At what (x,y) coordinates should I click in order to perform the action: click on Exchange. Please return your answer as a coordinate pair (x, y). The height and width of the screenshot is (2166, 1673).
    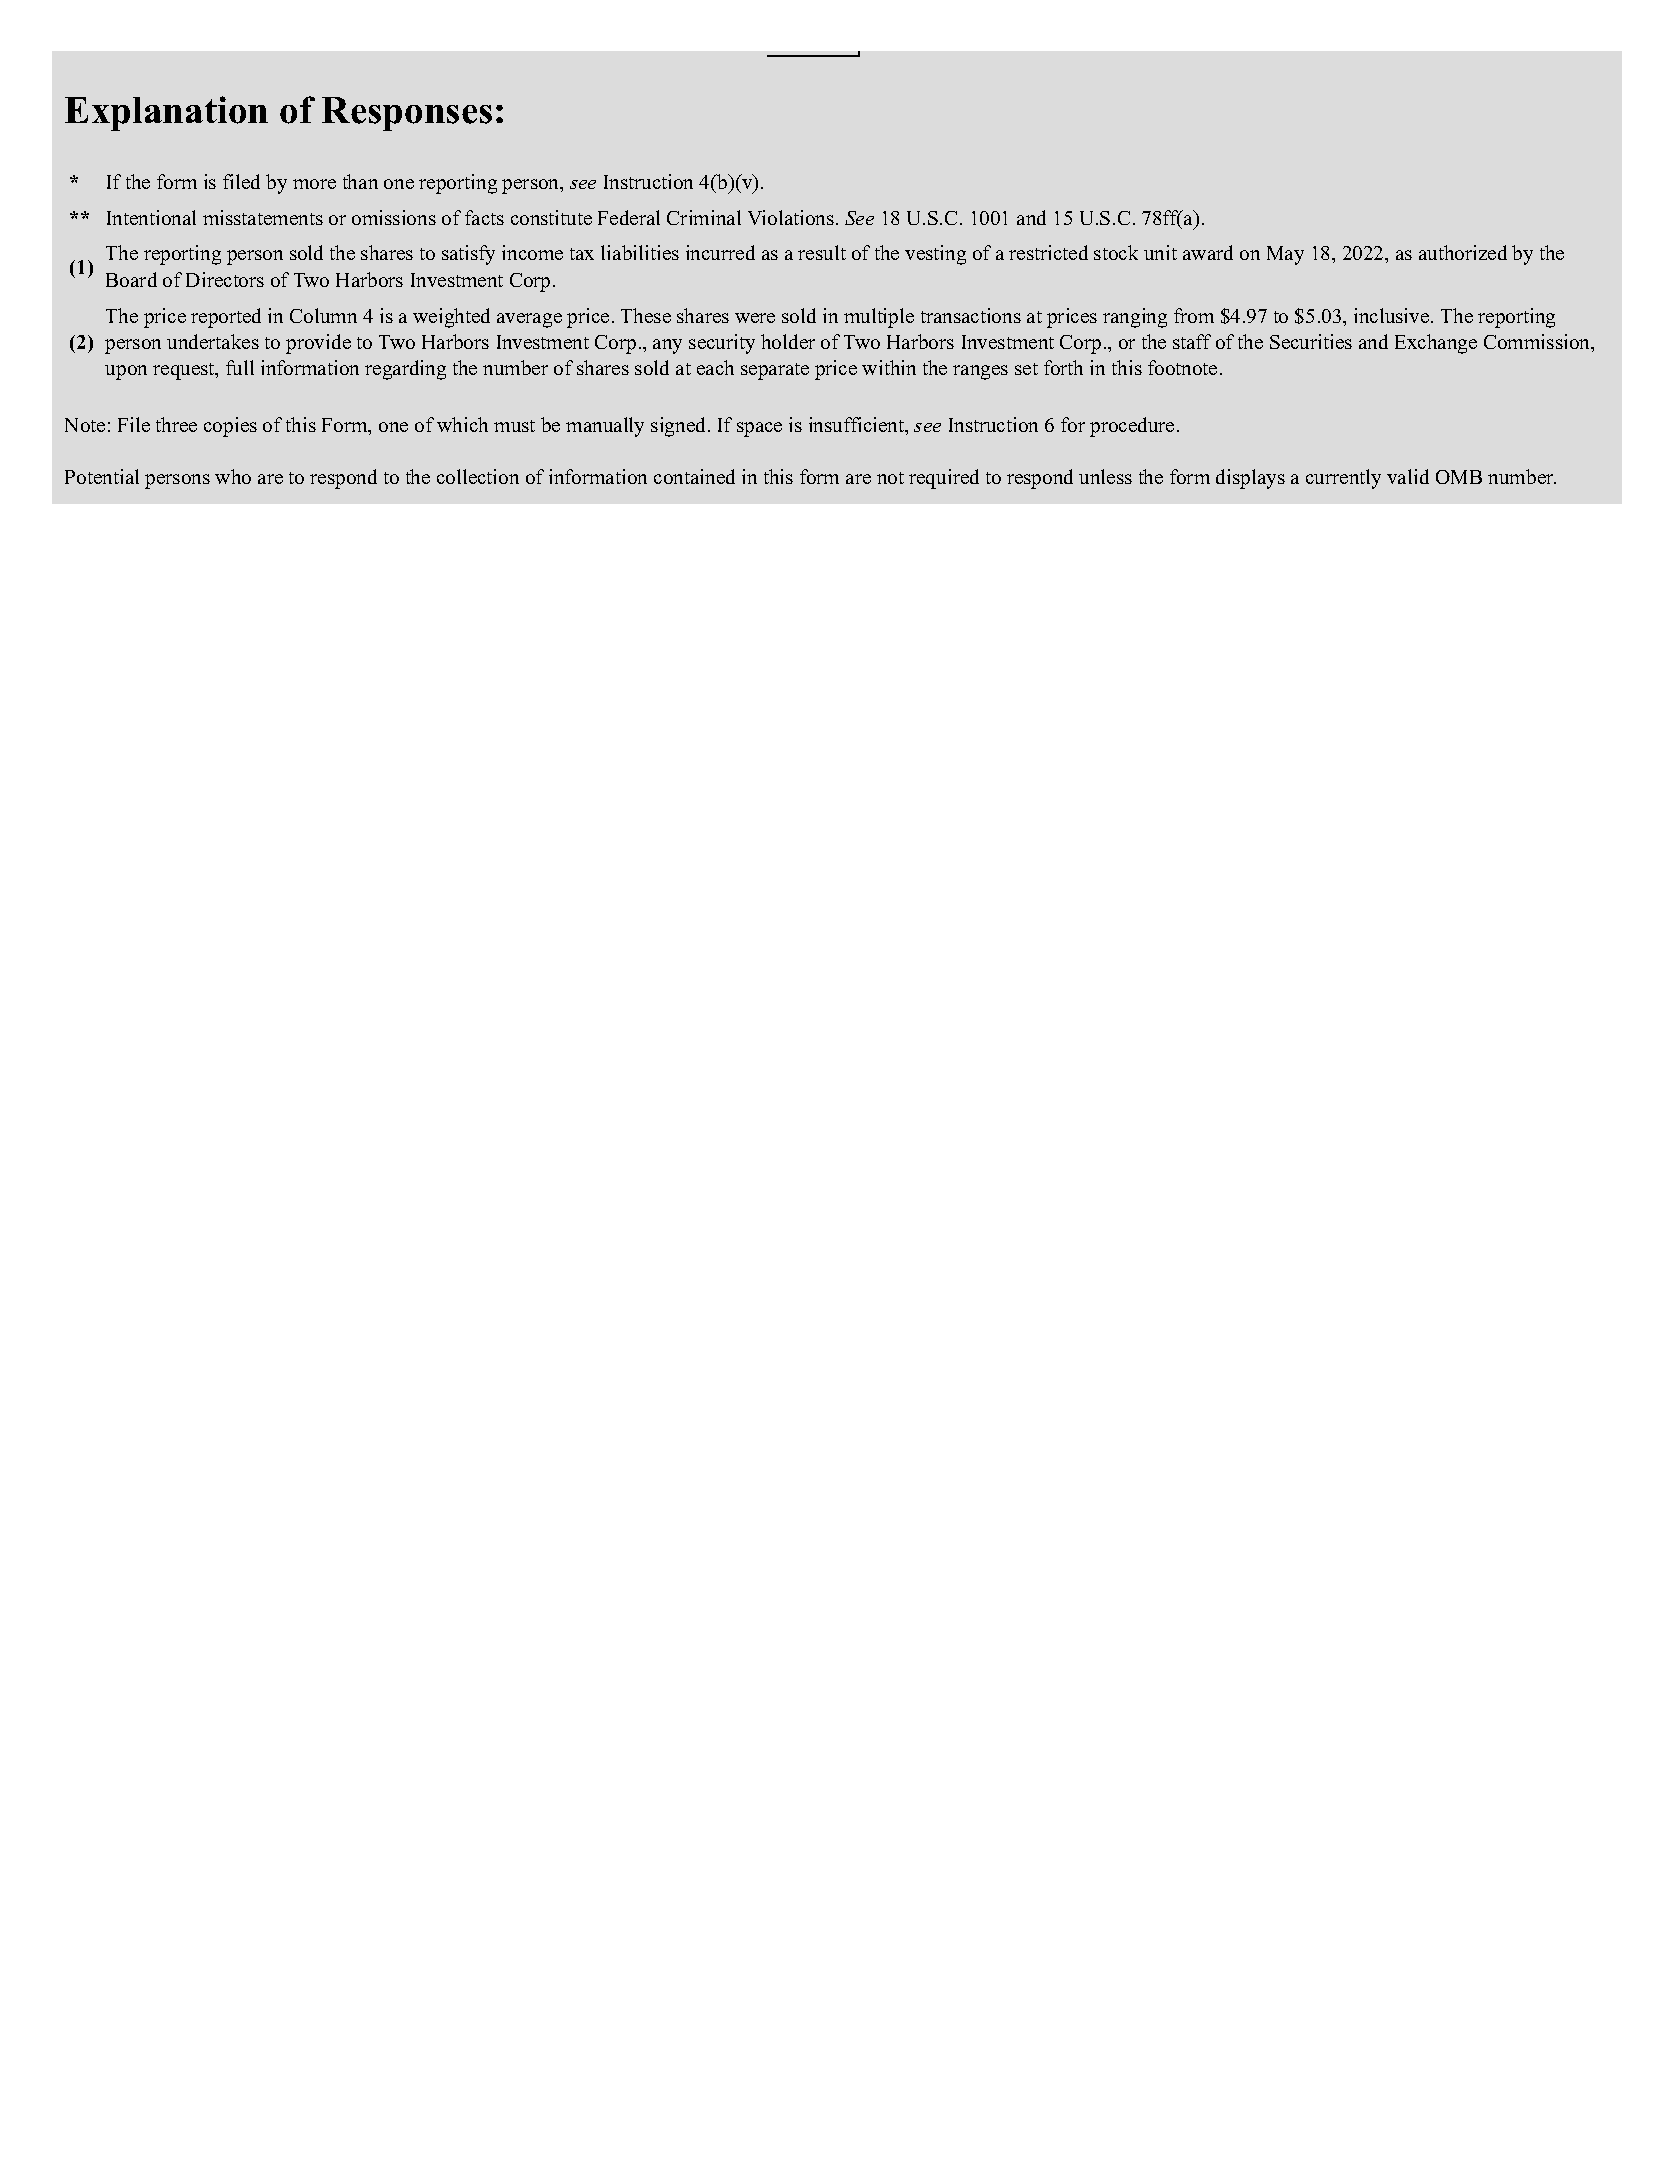
    Looking at the image, I should click on (1436, 344).
